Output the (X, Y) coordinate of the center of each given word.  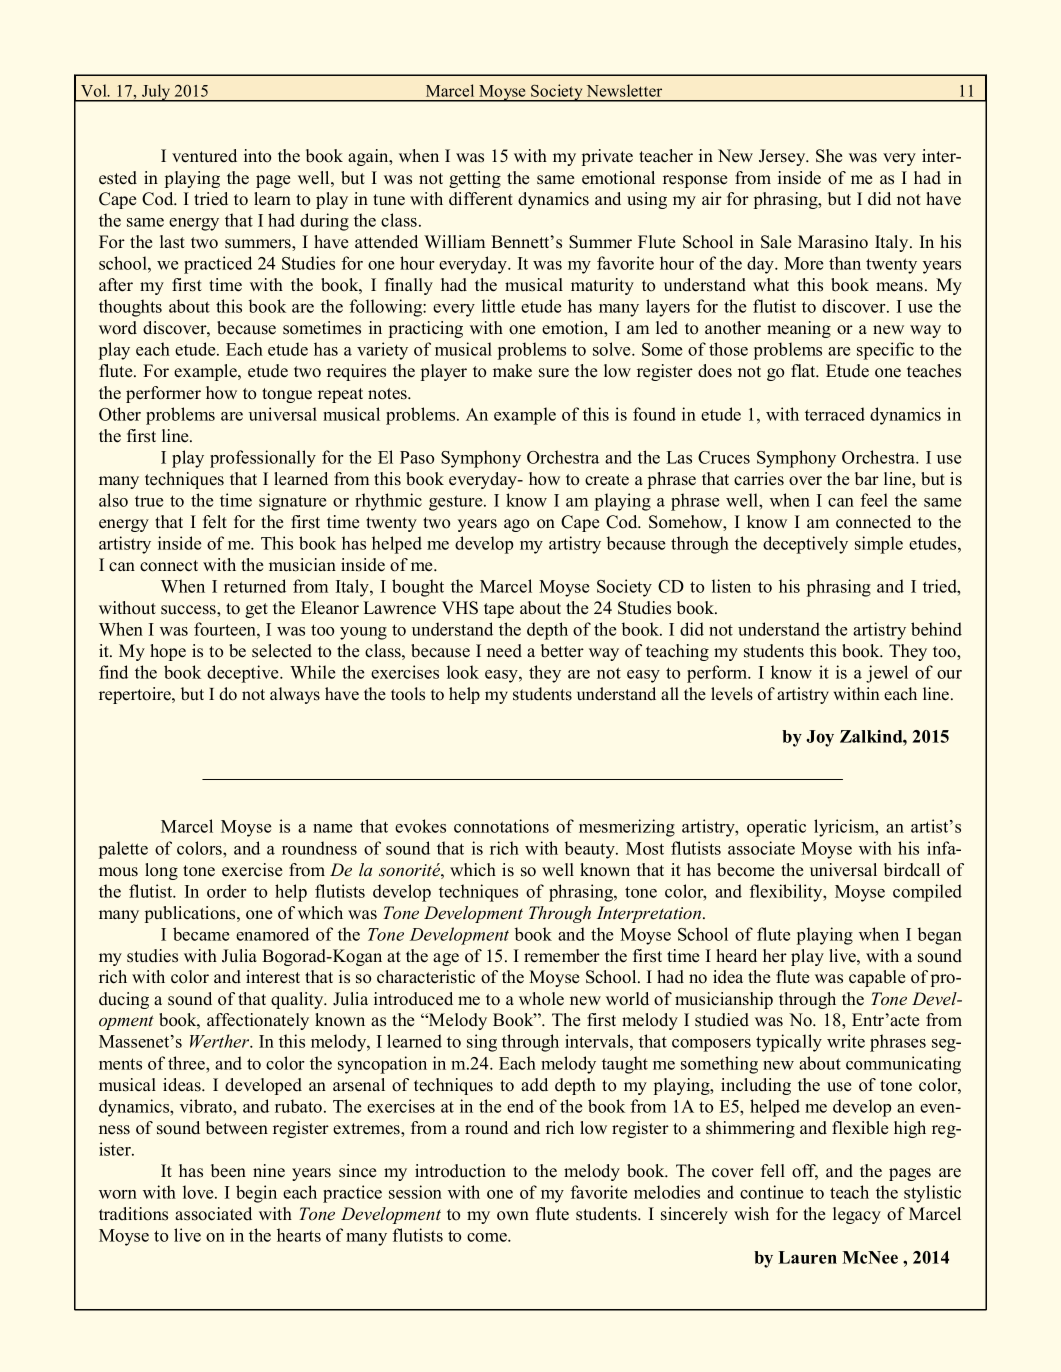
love (199, 1192)
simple (879, 545)
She (829, 156)
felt (215, 522)
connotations (501, 826)
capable (877, 978)
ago (516, 525)
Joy (820, 738)
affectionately (258, 1021)
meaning (799, 329)
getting (475, 179)
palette (123, 850)
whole (541, 999)
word (118, 328)
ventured (204, 156)
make (512, 371)
